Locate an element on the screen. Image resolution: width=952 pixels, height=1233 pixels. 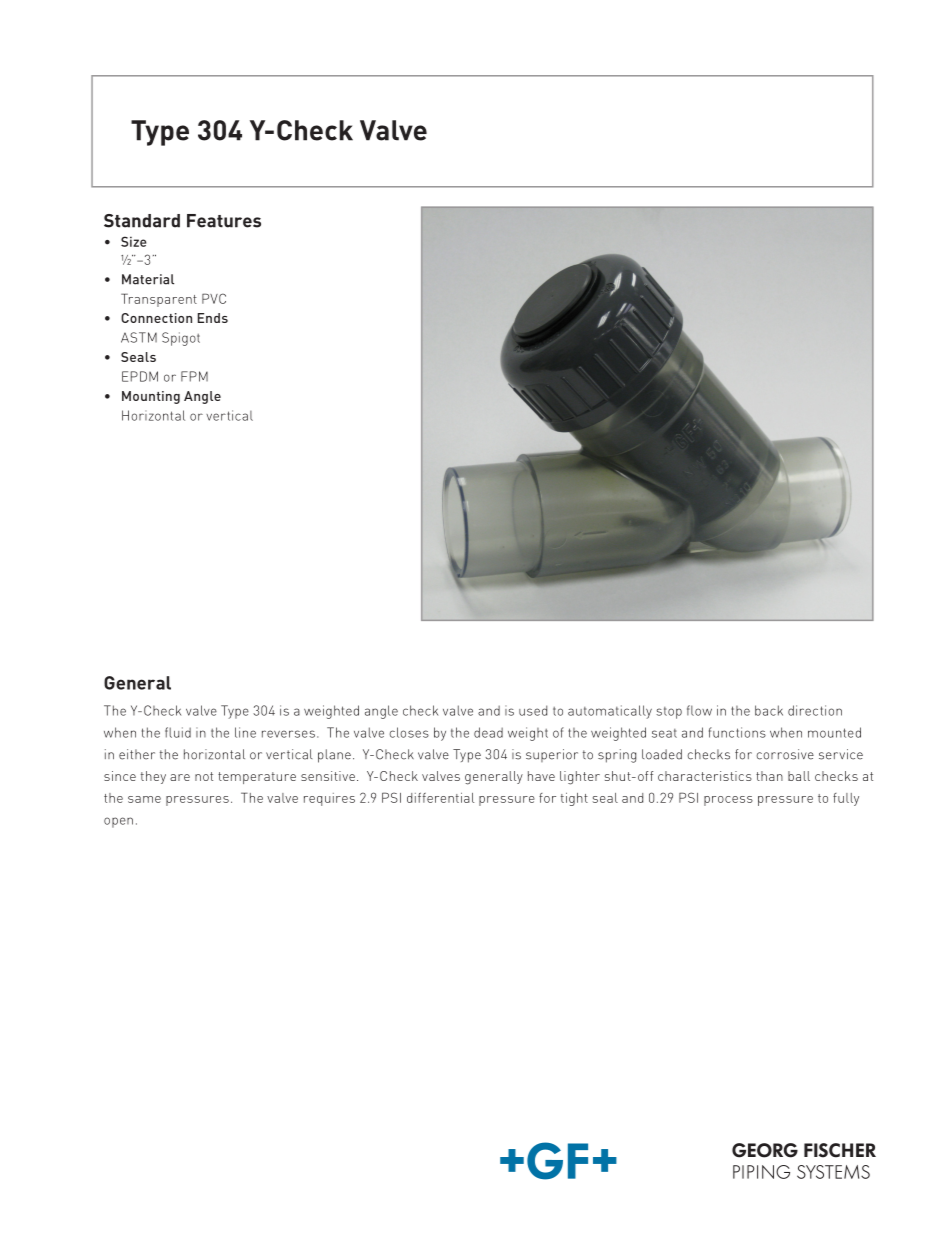
Spigot is located at coordinates (181, 339).
